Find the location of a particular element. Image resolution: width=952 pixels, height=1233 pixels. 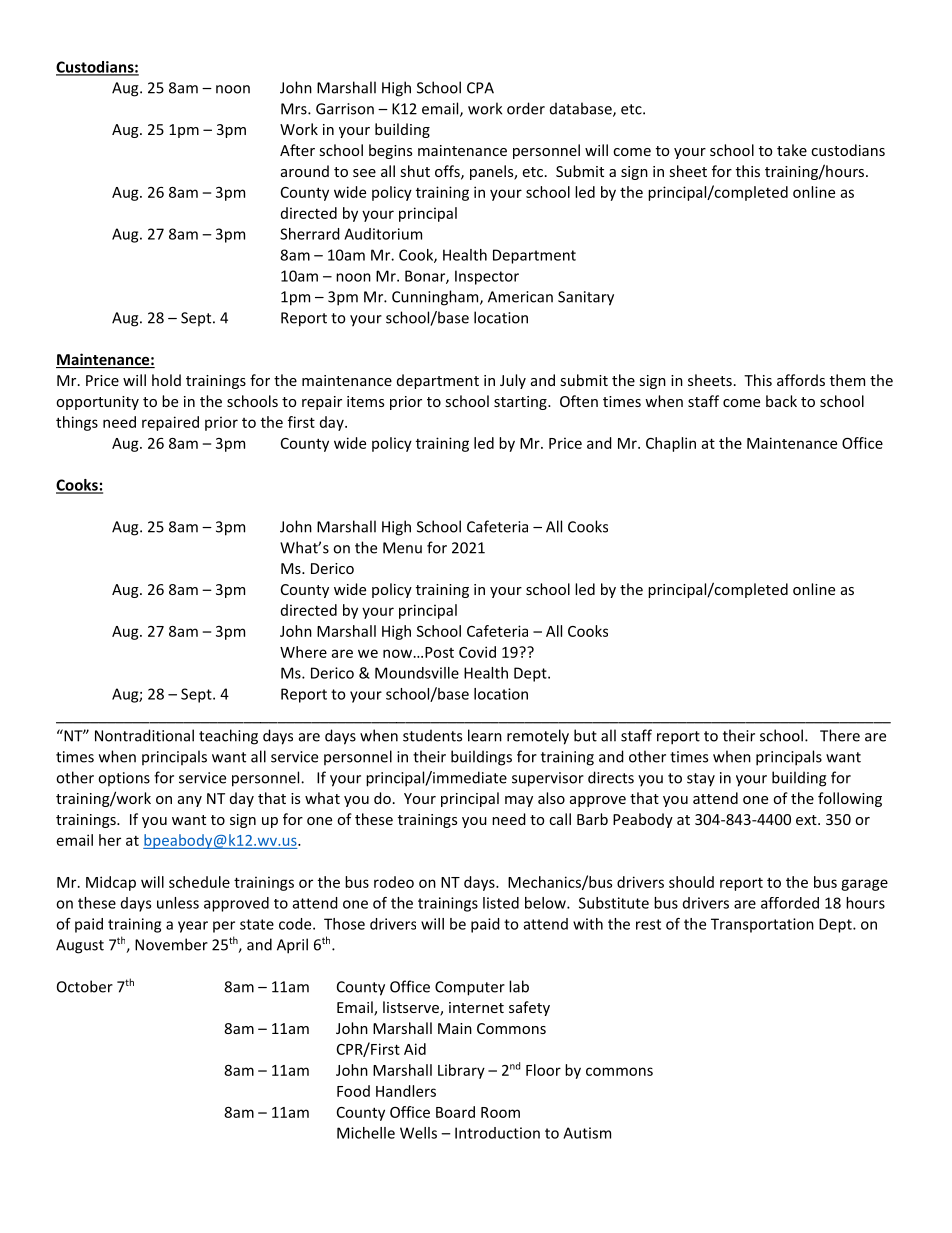

CPA is located at coordinates (480, 88).
